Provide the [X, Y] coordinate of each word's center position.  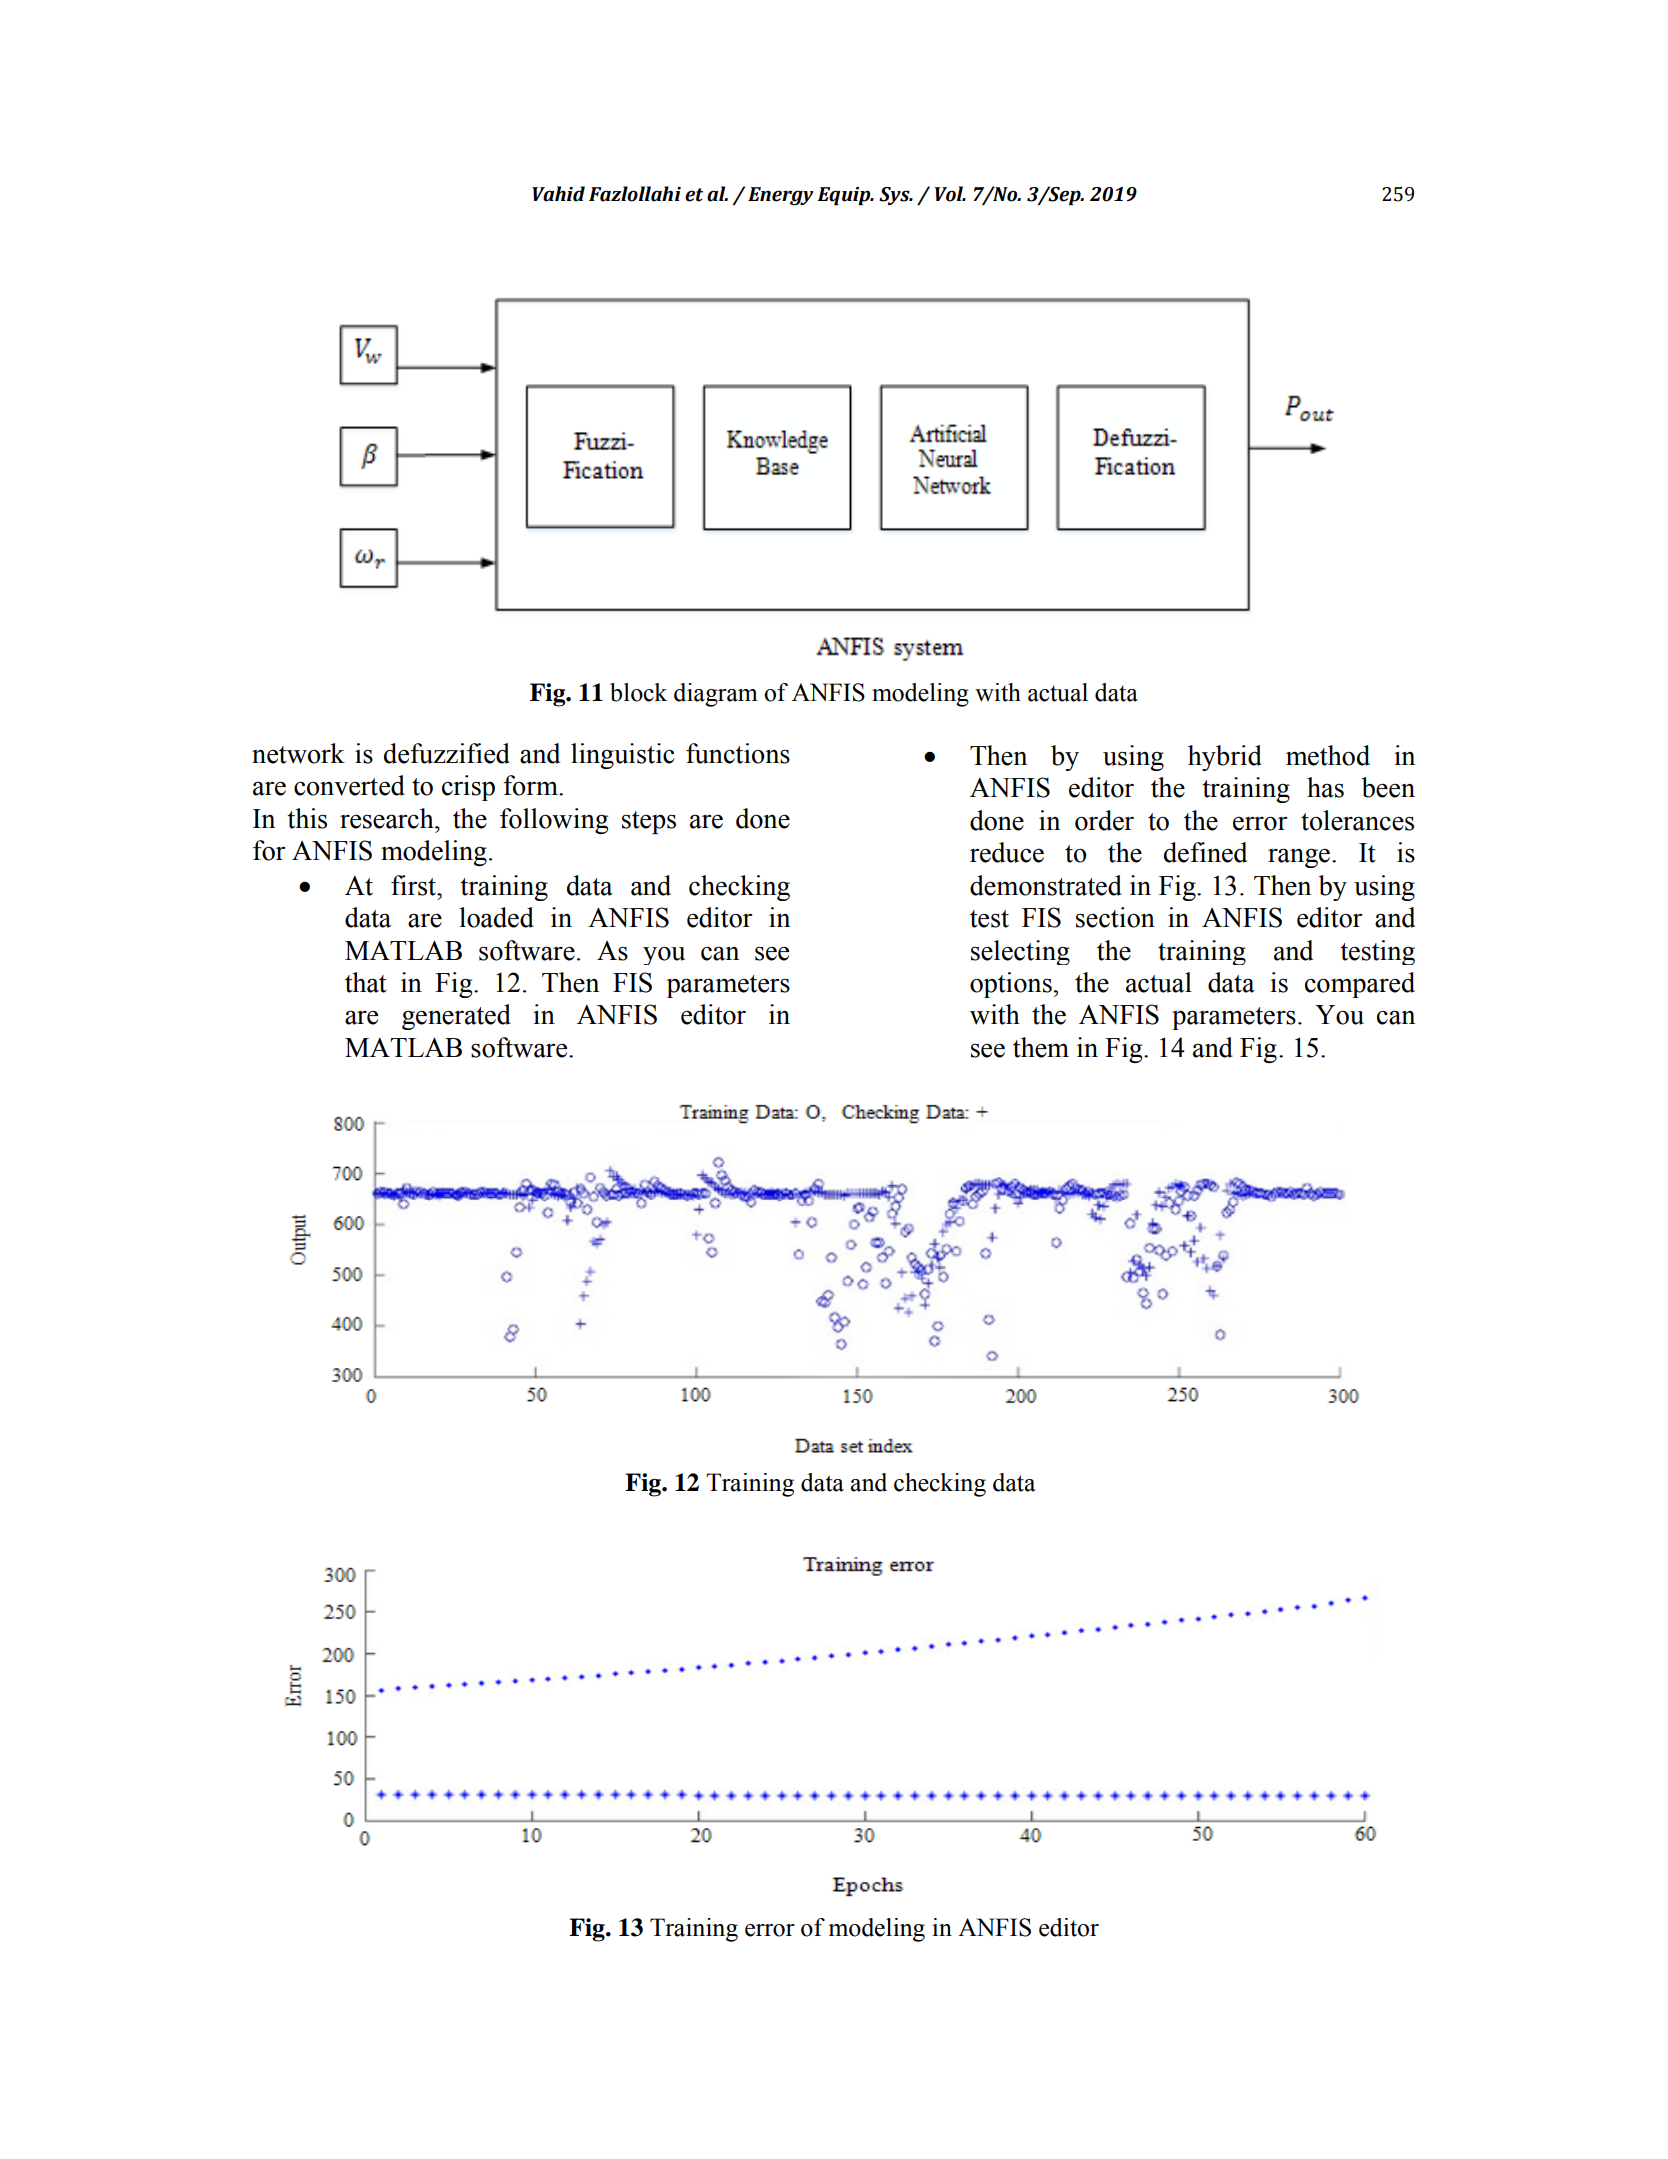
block [638, 692]
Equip [845, 196]
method [1328, 755]
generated [456, 1017]
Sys [895, 196]
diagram [716, 695]
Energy [781, 196]
